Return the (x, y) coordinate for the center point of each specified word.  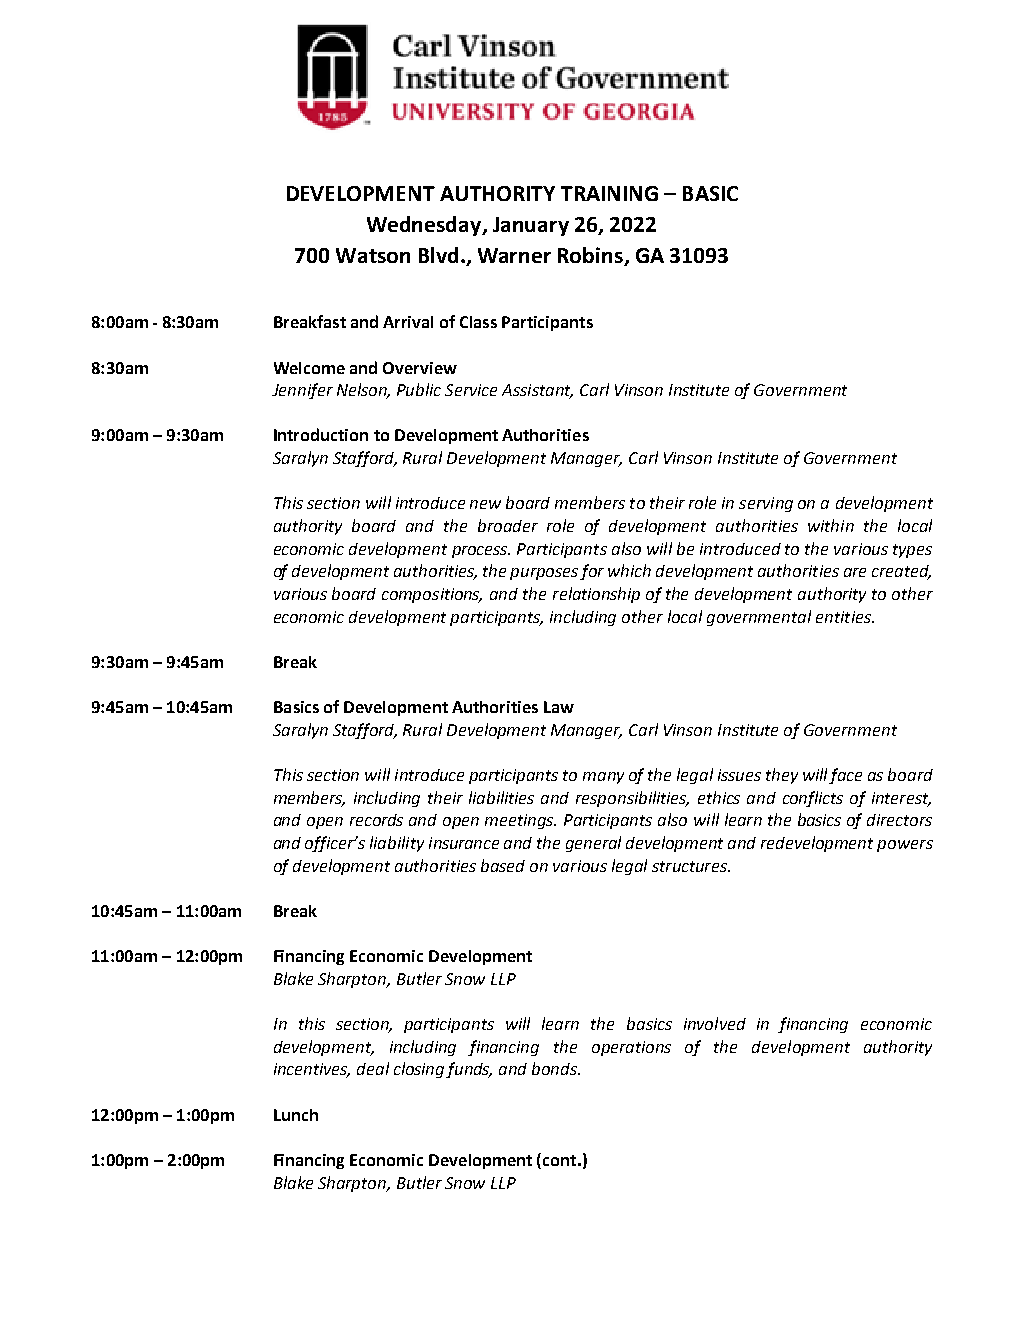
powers (905, 846)
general (593, 844)
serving (766, 504)
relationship (596, 595)
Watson (373, 255)
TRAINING (609, 193)
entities (844, 617)
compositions (432, 595)
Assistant (537, 391)
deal (373, 1068)
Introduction (321, 434)
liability (397, 844)
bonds (555, 1068)
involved (715, 1023)
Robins (591, 256)
